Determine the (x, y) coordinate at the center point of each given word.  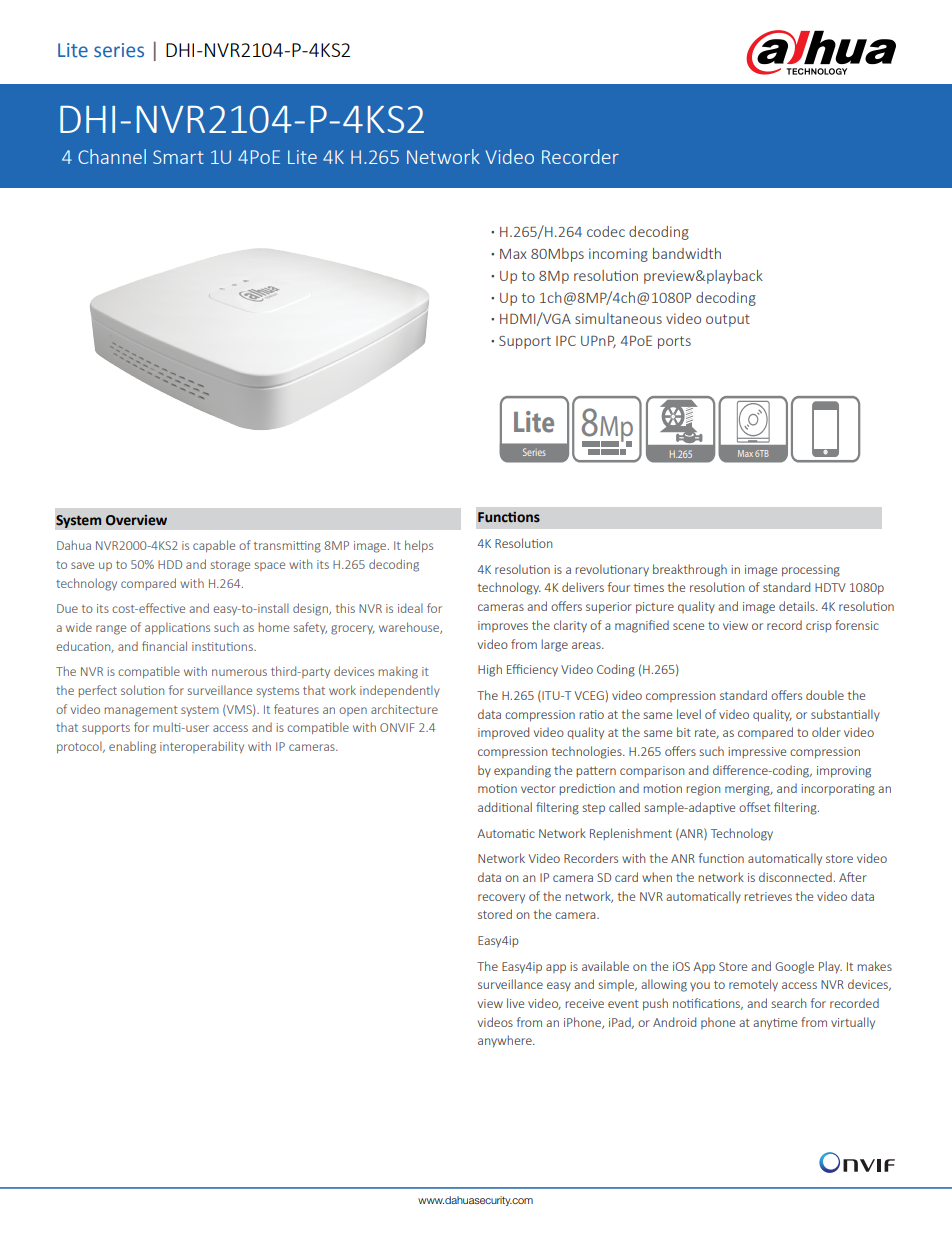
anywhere (506, 1041)
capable (214, 546)
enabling (132, 747)
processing (811, 571)
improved (503, 733)
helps (419, 546)
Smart (178, 157)
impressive (757, 752)
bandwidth (687, 253)
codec (606, 231)
